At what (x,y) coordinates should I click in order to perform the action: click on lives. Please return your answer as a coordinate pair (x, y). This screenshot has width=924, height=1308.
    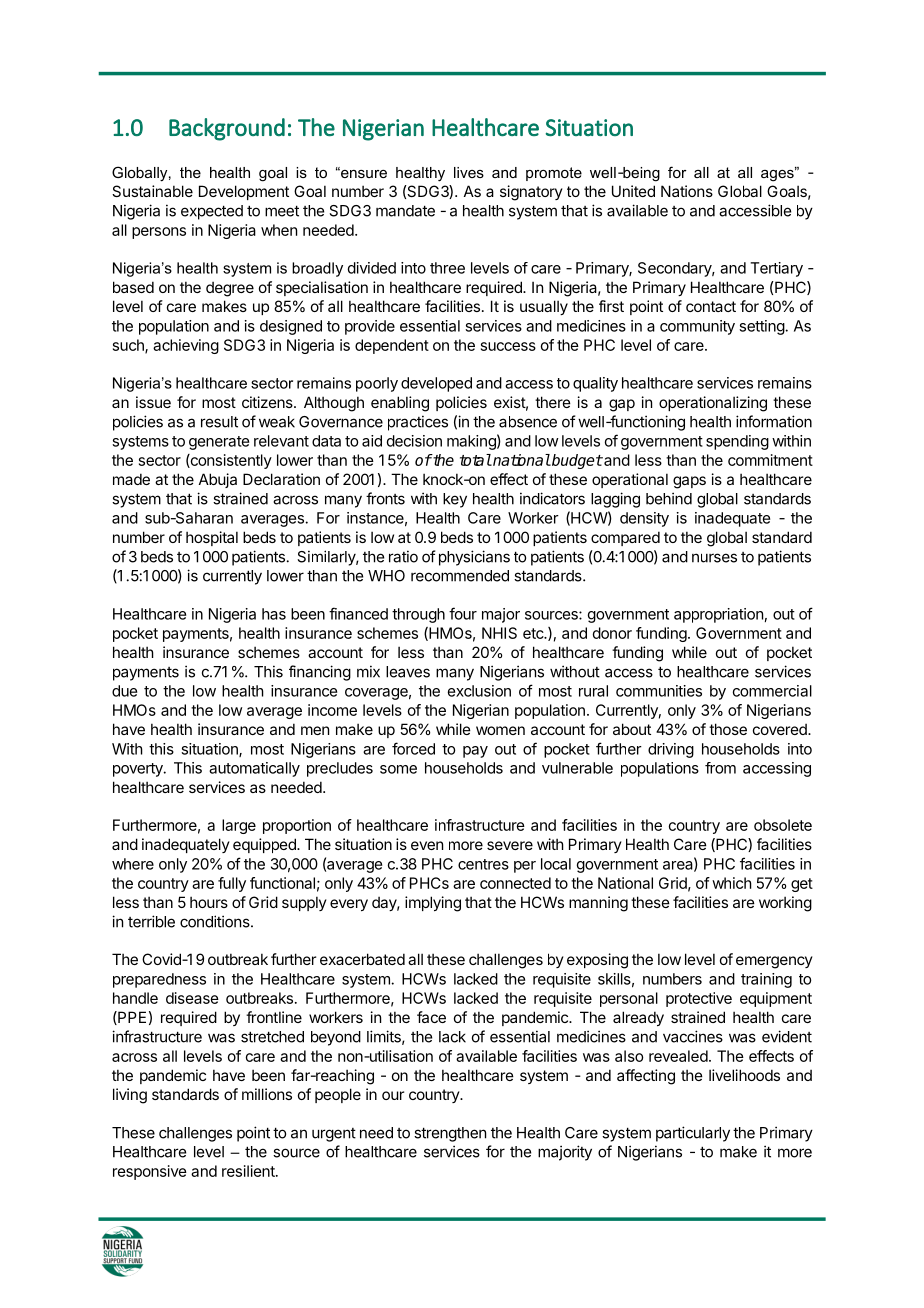
    Looking at the image, I should click on (469, 172).
